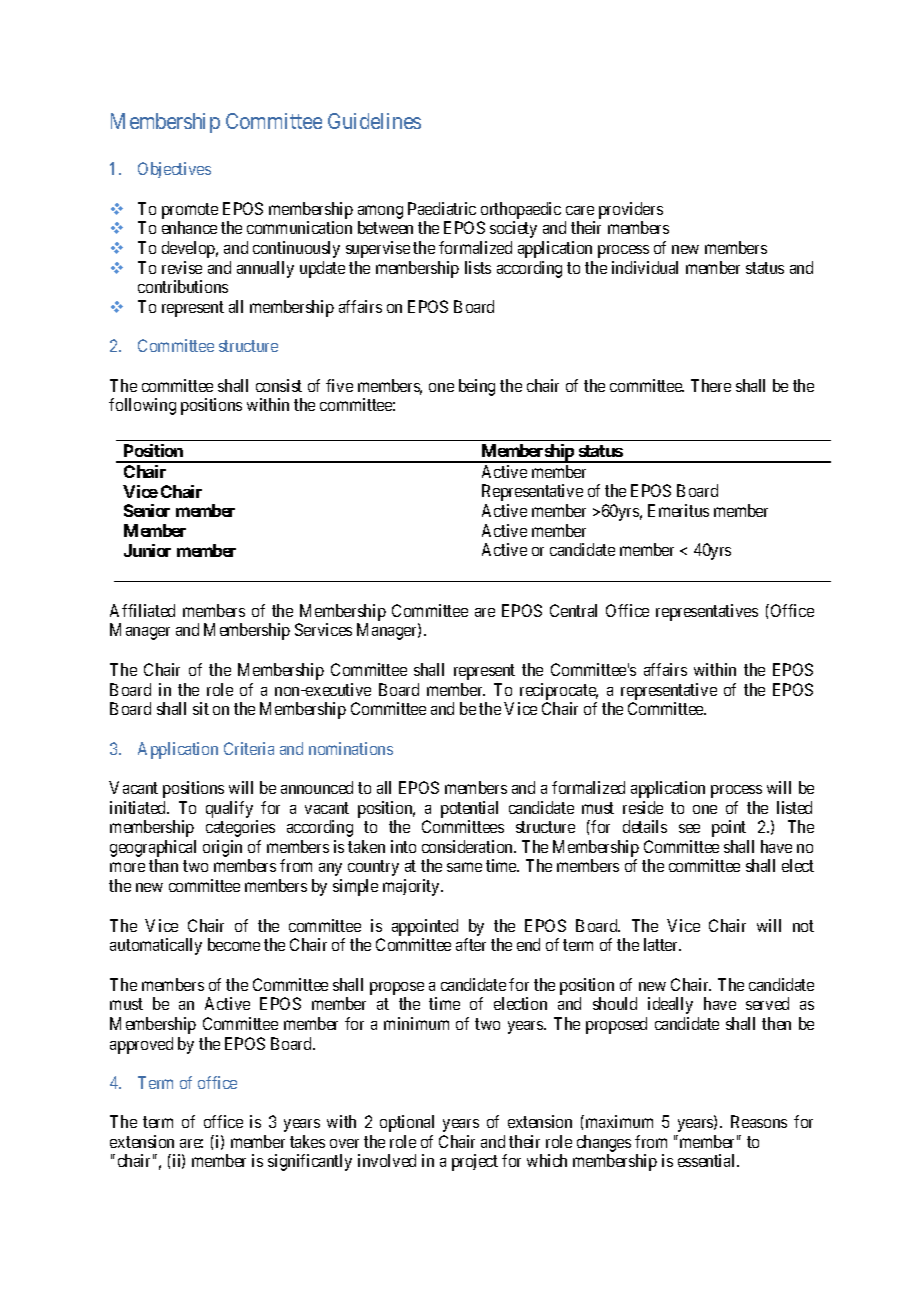 This screenshot has height=1309, width=924. Describe the element at coordinates (142, 610) in the screenshot. I see `Affiliated` at that location.
